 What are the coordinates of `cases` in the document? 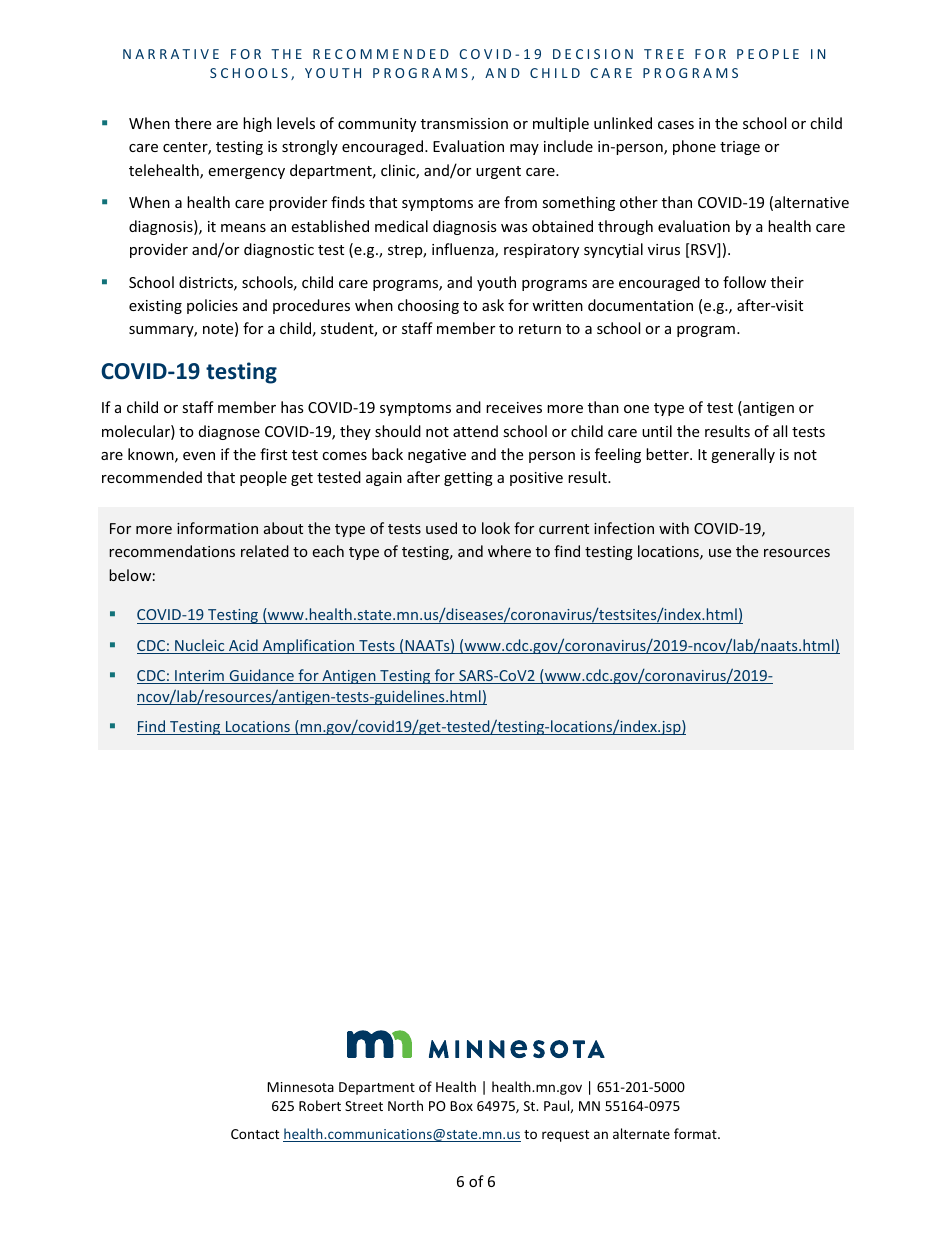 It's located at (676, 125).
